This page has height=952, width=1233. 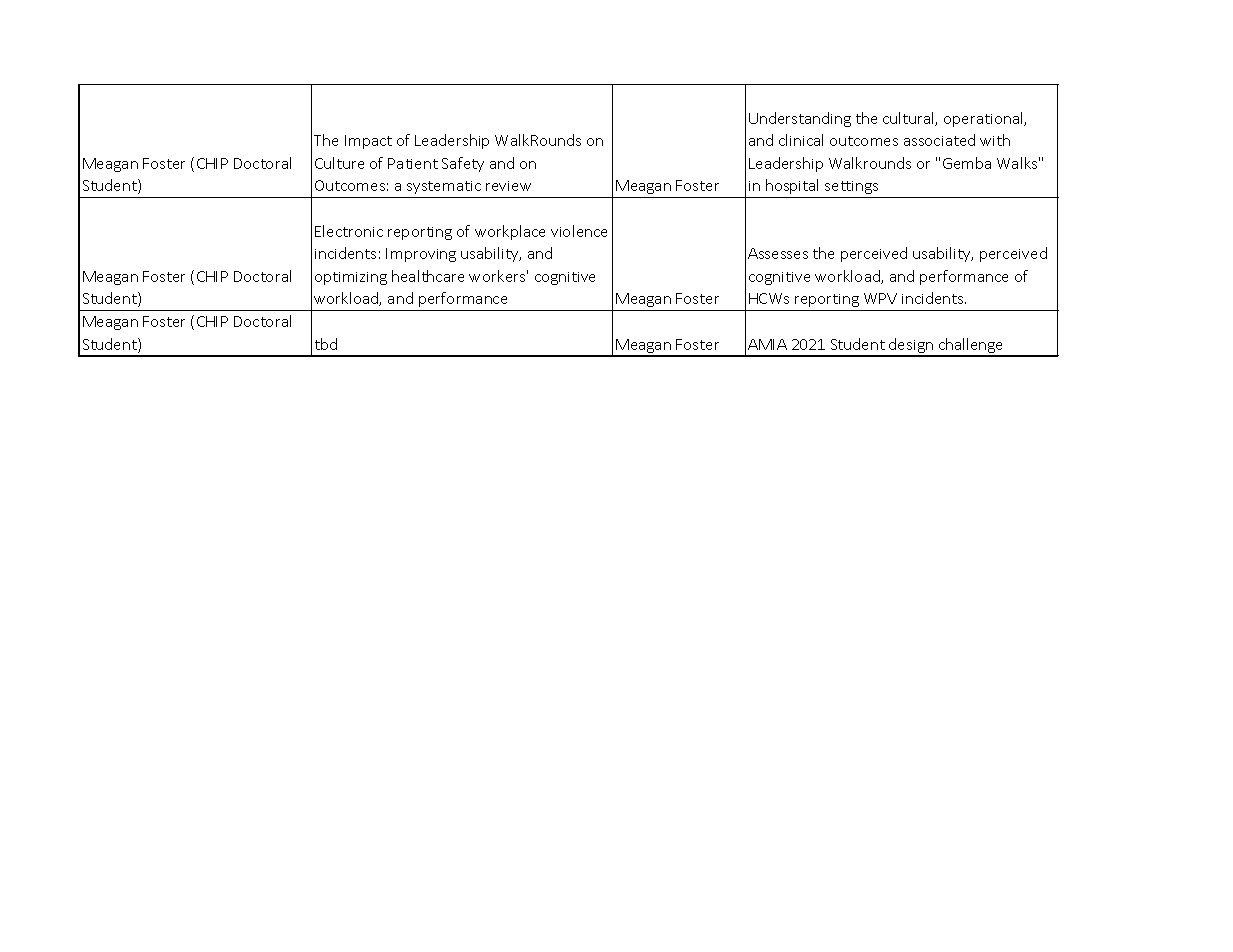 What do you see at coordinates (800, 119) in the page?
I see `Understanding` at bounding box center [800, 119].
